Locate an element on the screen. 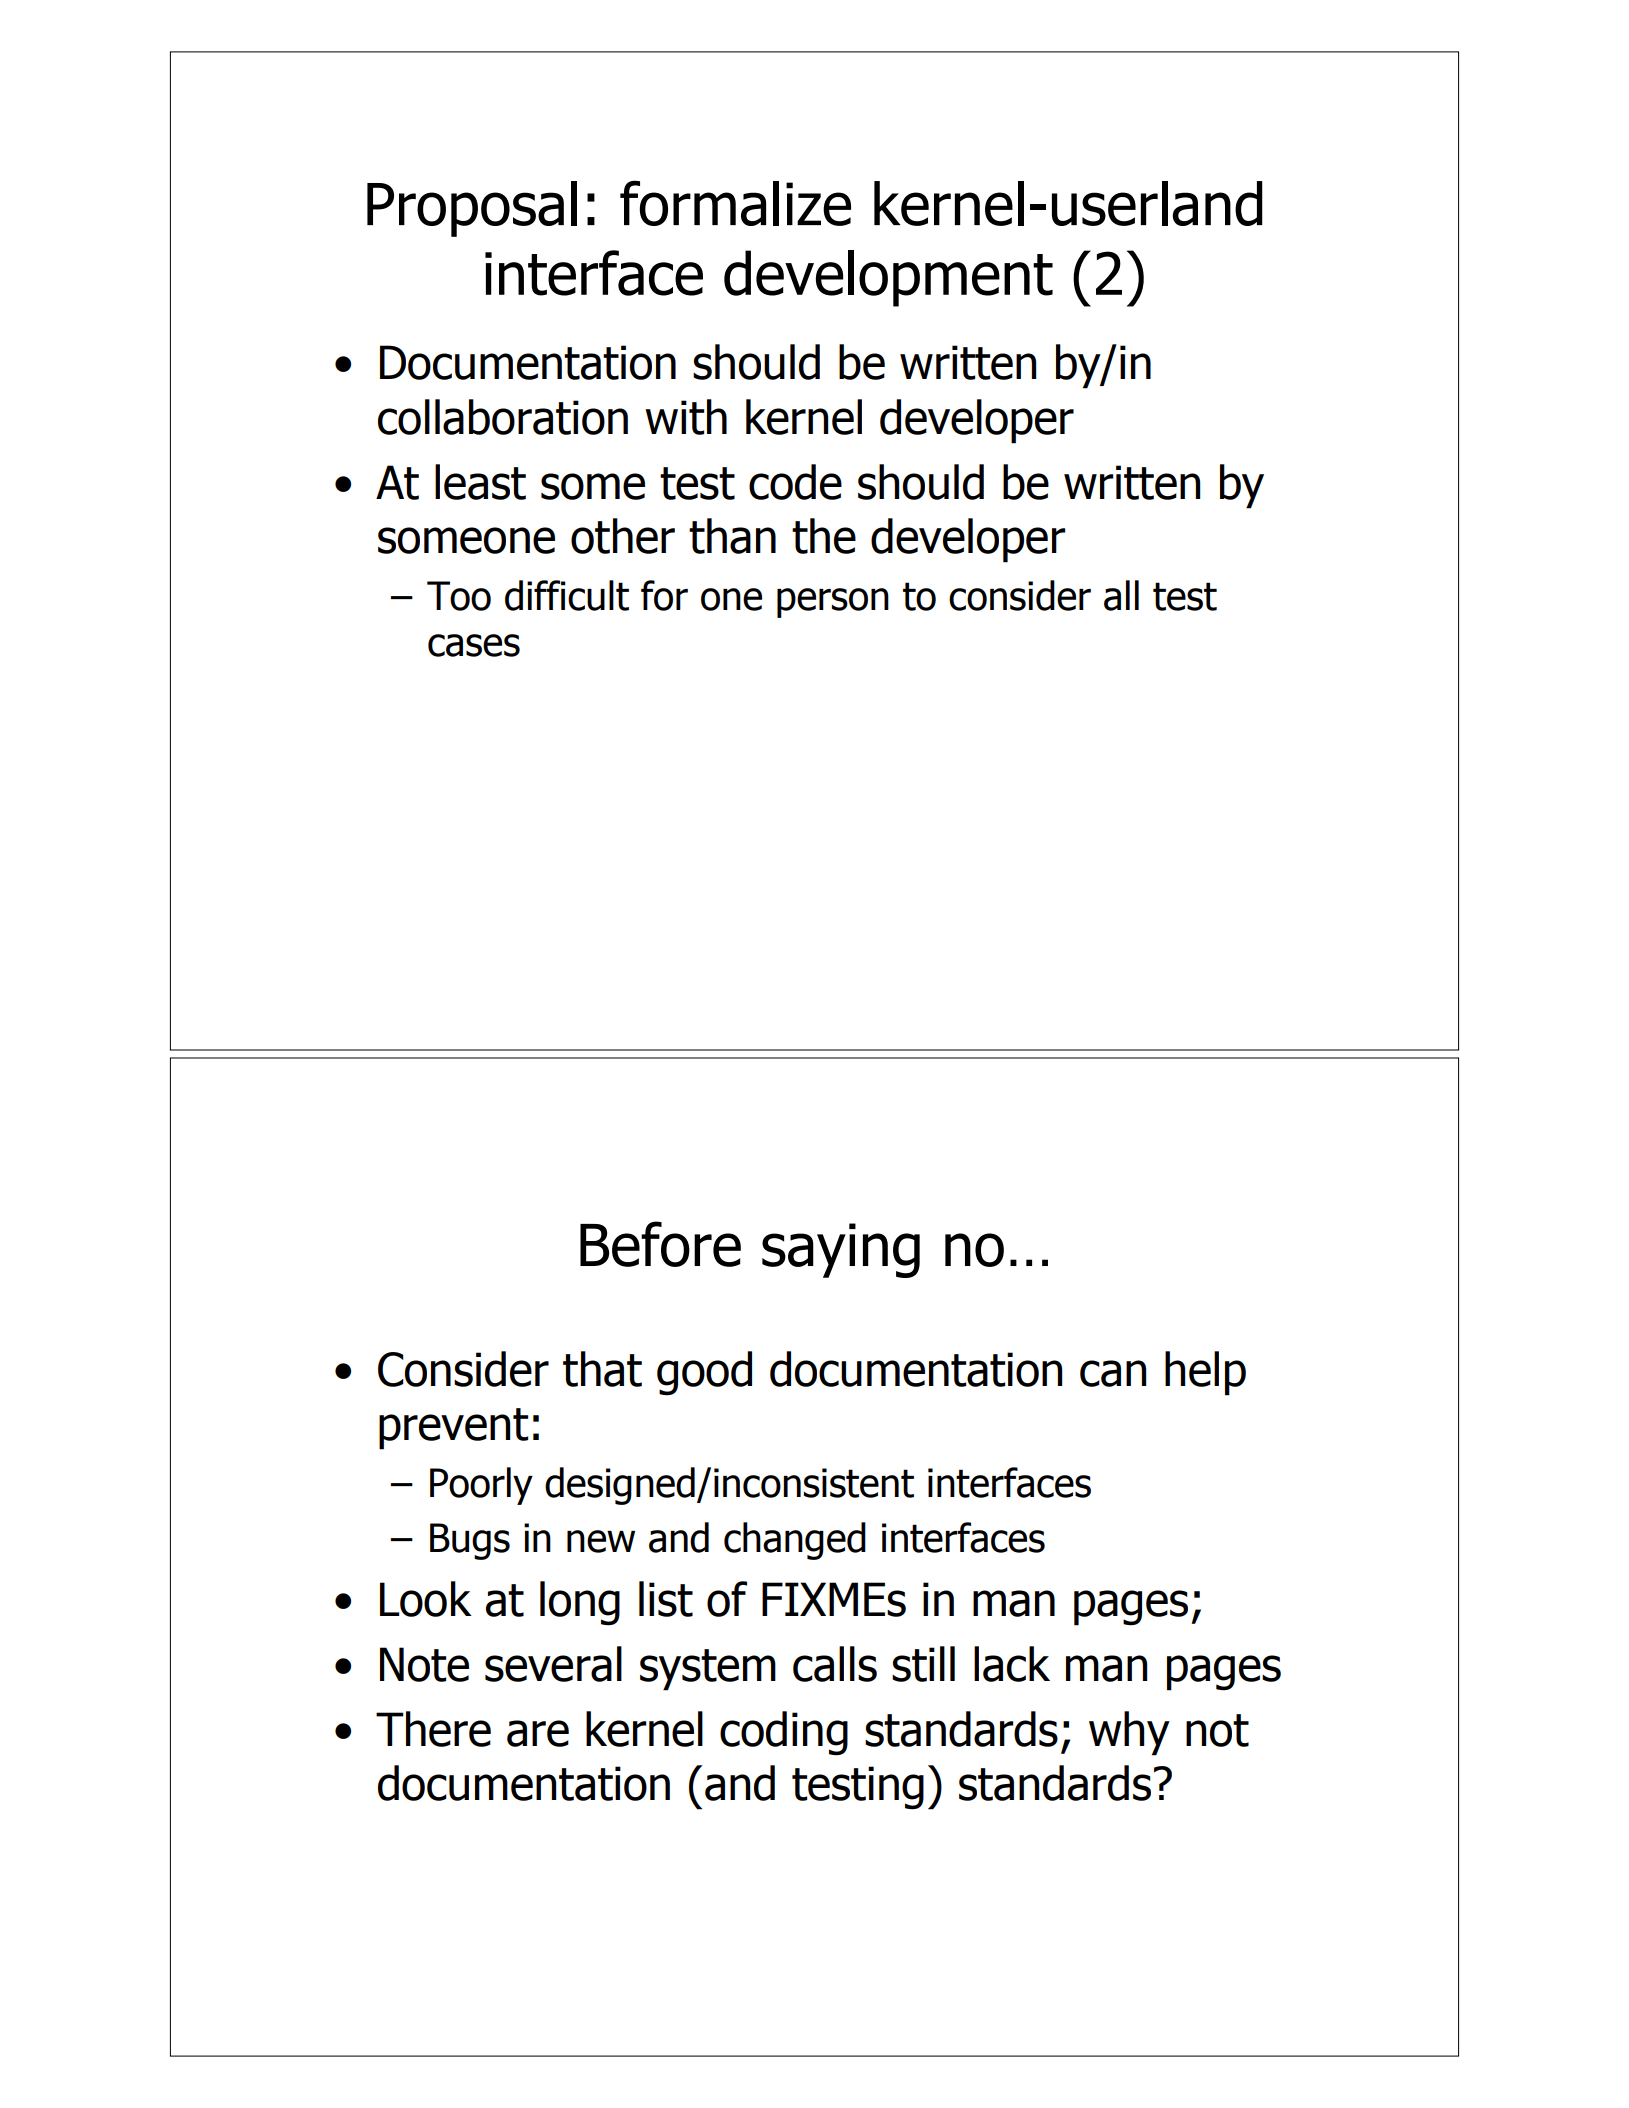 This screenshot has width=1629, height=2108. Proposal is located at coordinates (472, 209).
